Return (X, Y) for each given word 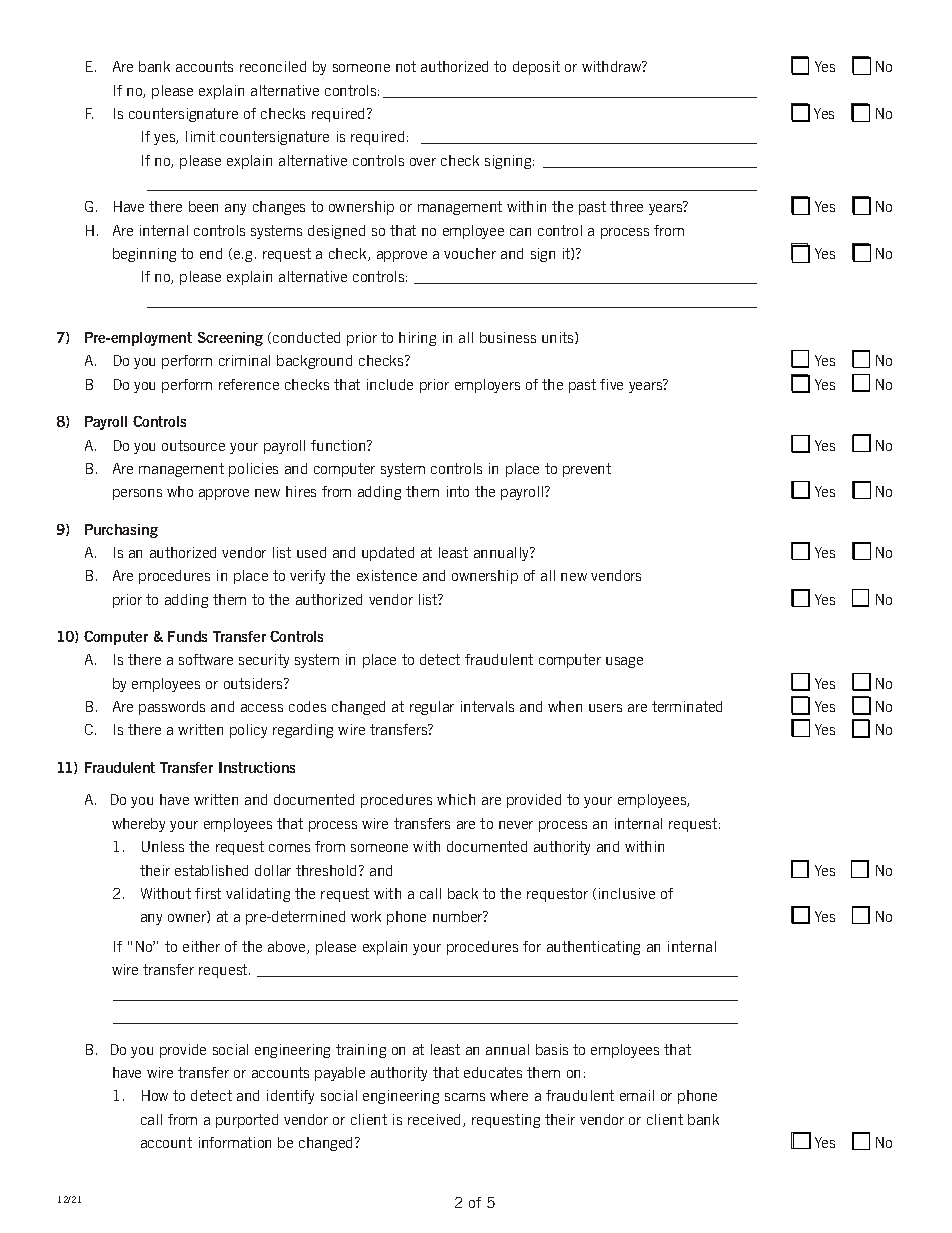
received (436, 1120)
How (155, 1095)
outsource (193, 445)
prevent (587, 470)
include (390, 384)
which (456, 799)
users (605, 708)
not (406, 66)
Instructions (257, 767)
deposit (536, 68)
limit (200, 136)
